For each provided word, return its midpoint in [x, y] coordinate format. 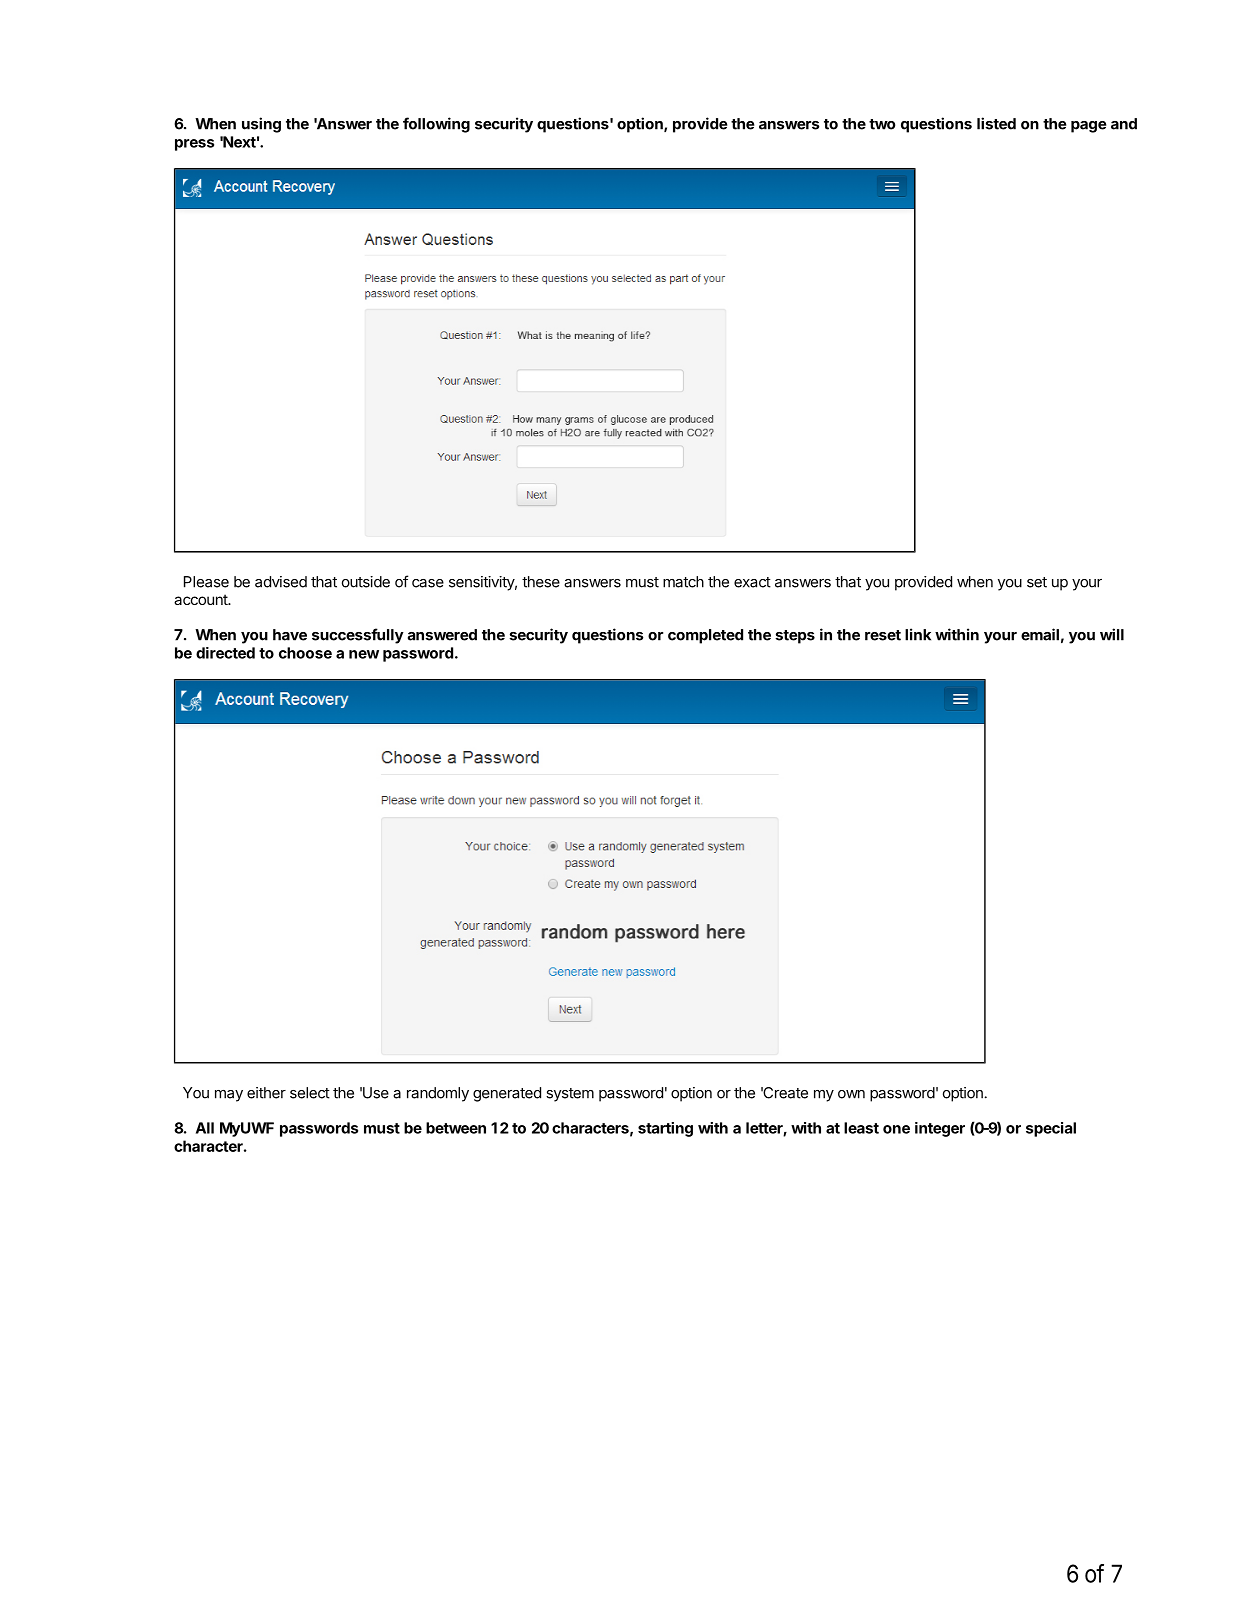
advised [281, 582]
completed [705, 636]
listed [996, 123]
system [570, 1095]
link [918, 634]
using [261, 125]
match [683, 582]
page [1088, 127]
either [266, 1093]
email [1040, 634]
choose [305, 653]
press [194, 145]
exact [752, 582]
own [851, 1094]
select [310, 1093]
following [436, 125]
